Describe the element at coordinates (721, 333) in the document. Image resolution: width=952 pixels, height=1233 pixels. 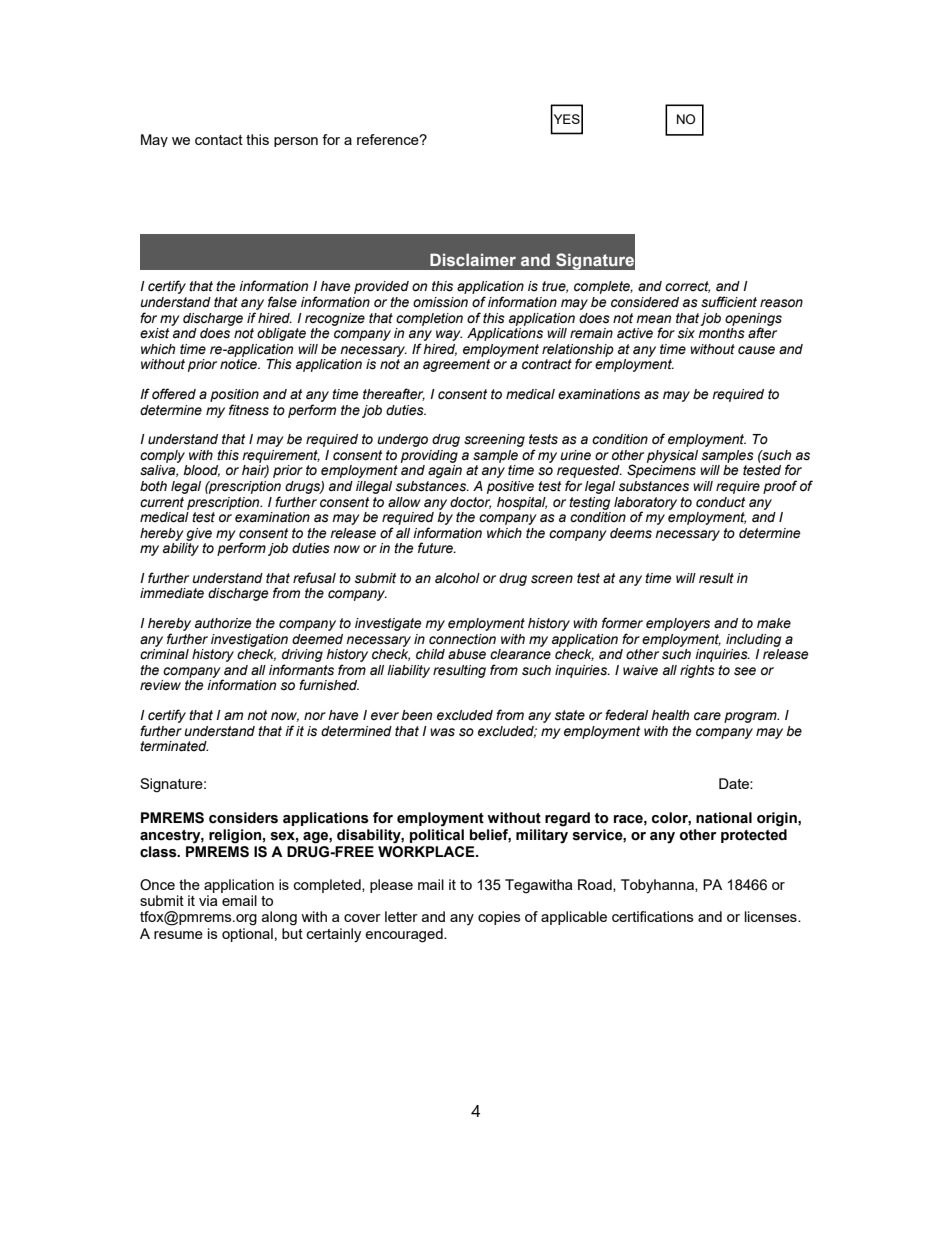
I see `months` at that location.
